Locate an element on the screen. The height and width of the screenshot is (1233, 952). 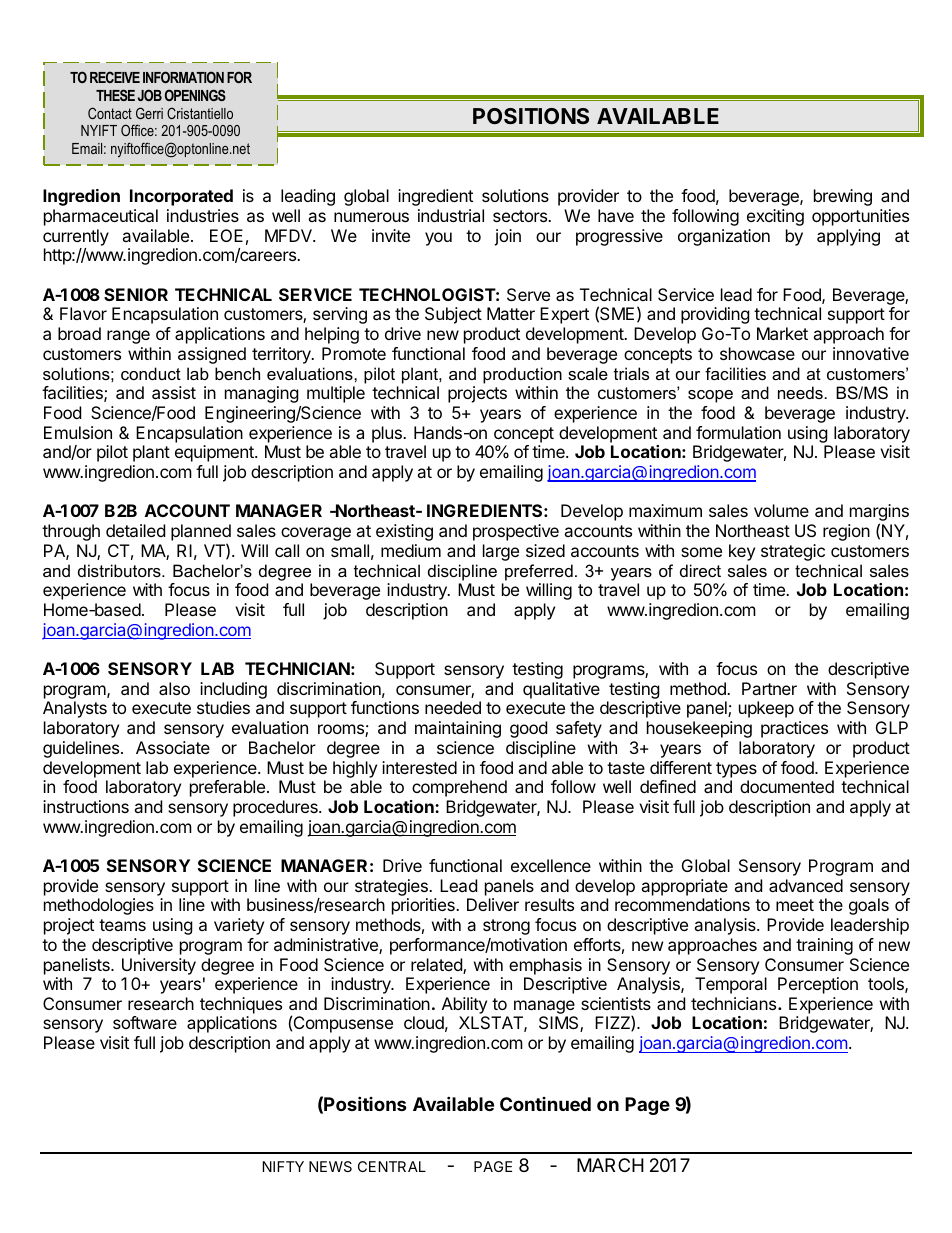
NIFTY is located at coordinates (283, 1166).
